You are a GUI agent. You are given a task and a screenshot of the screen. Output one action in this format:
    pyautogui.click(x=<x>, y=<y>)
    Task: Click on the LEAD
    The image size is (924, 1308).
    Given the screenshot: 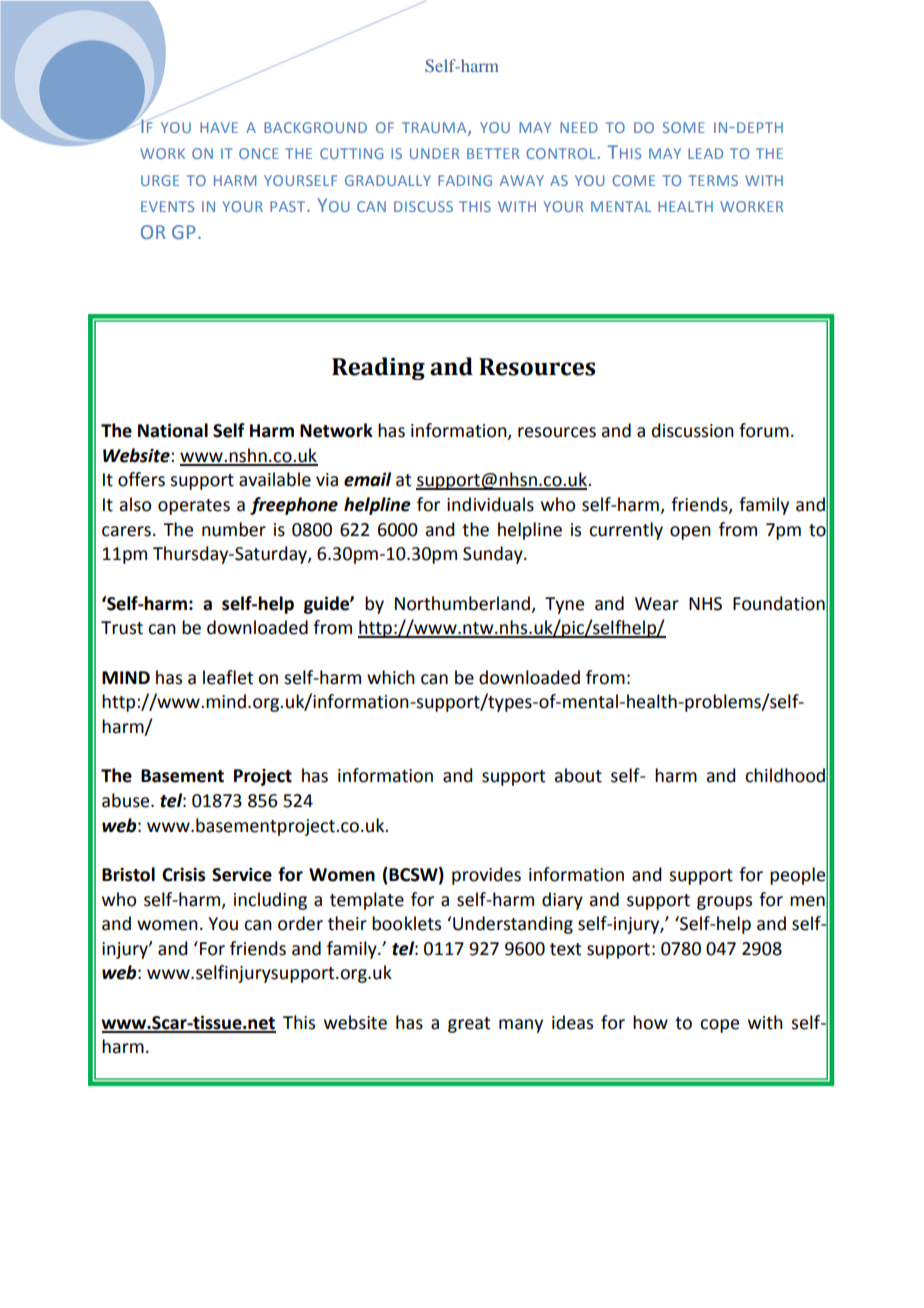 What is the action you would take?
    pyautogui.click(x=705, y=153)
